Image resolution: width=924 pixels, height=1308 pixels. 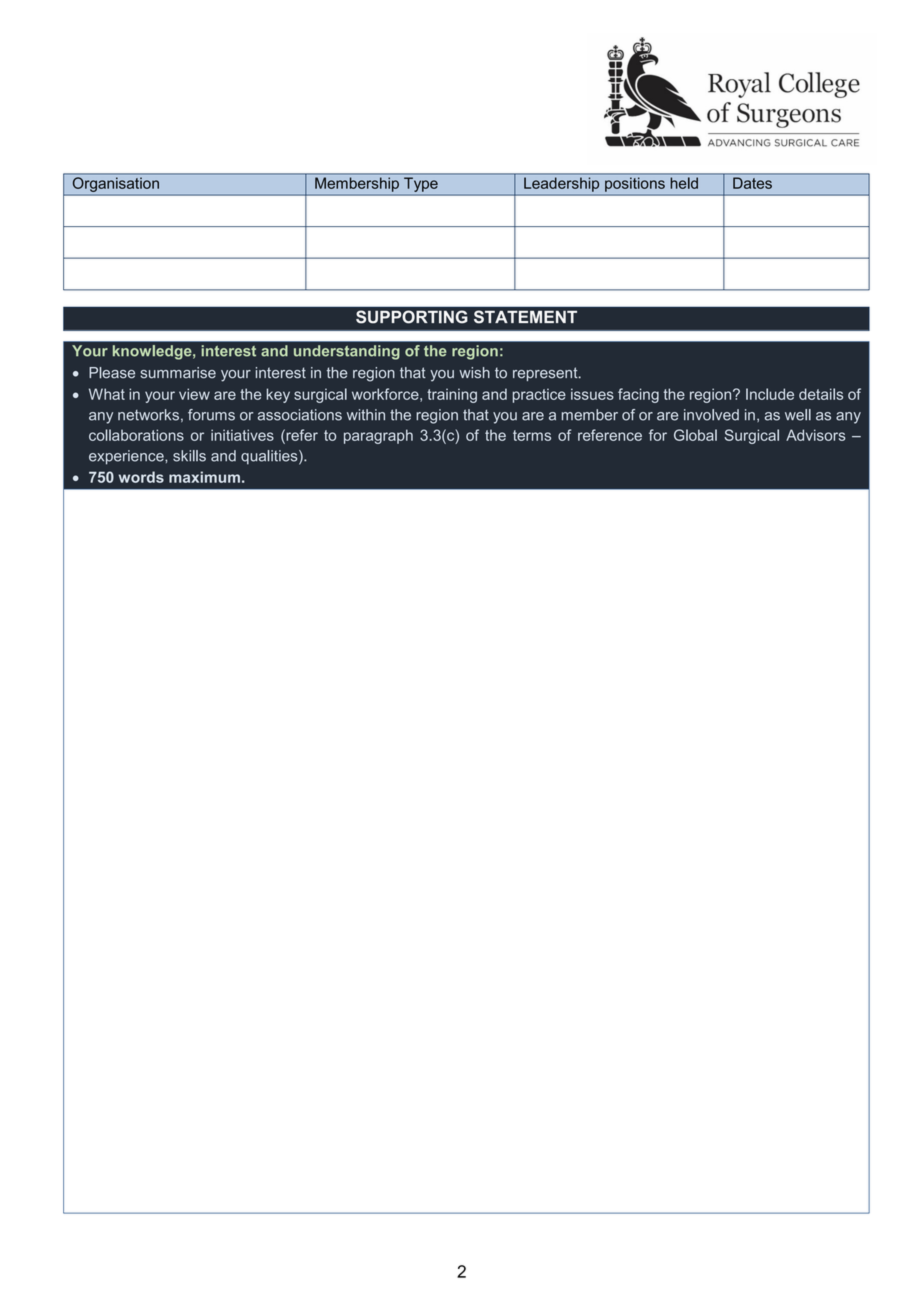 What do you see at coordinates (695, 435) in the image?
I see `Global` at bounding box center [695, 435].
